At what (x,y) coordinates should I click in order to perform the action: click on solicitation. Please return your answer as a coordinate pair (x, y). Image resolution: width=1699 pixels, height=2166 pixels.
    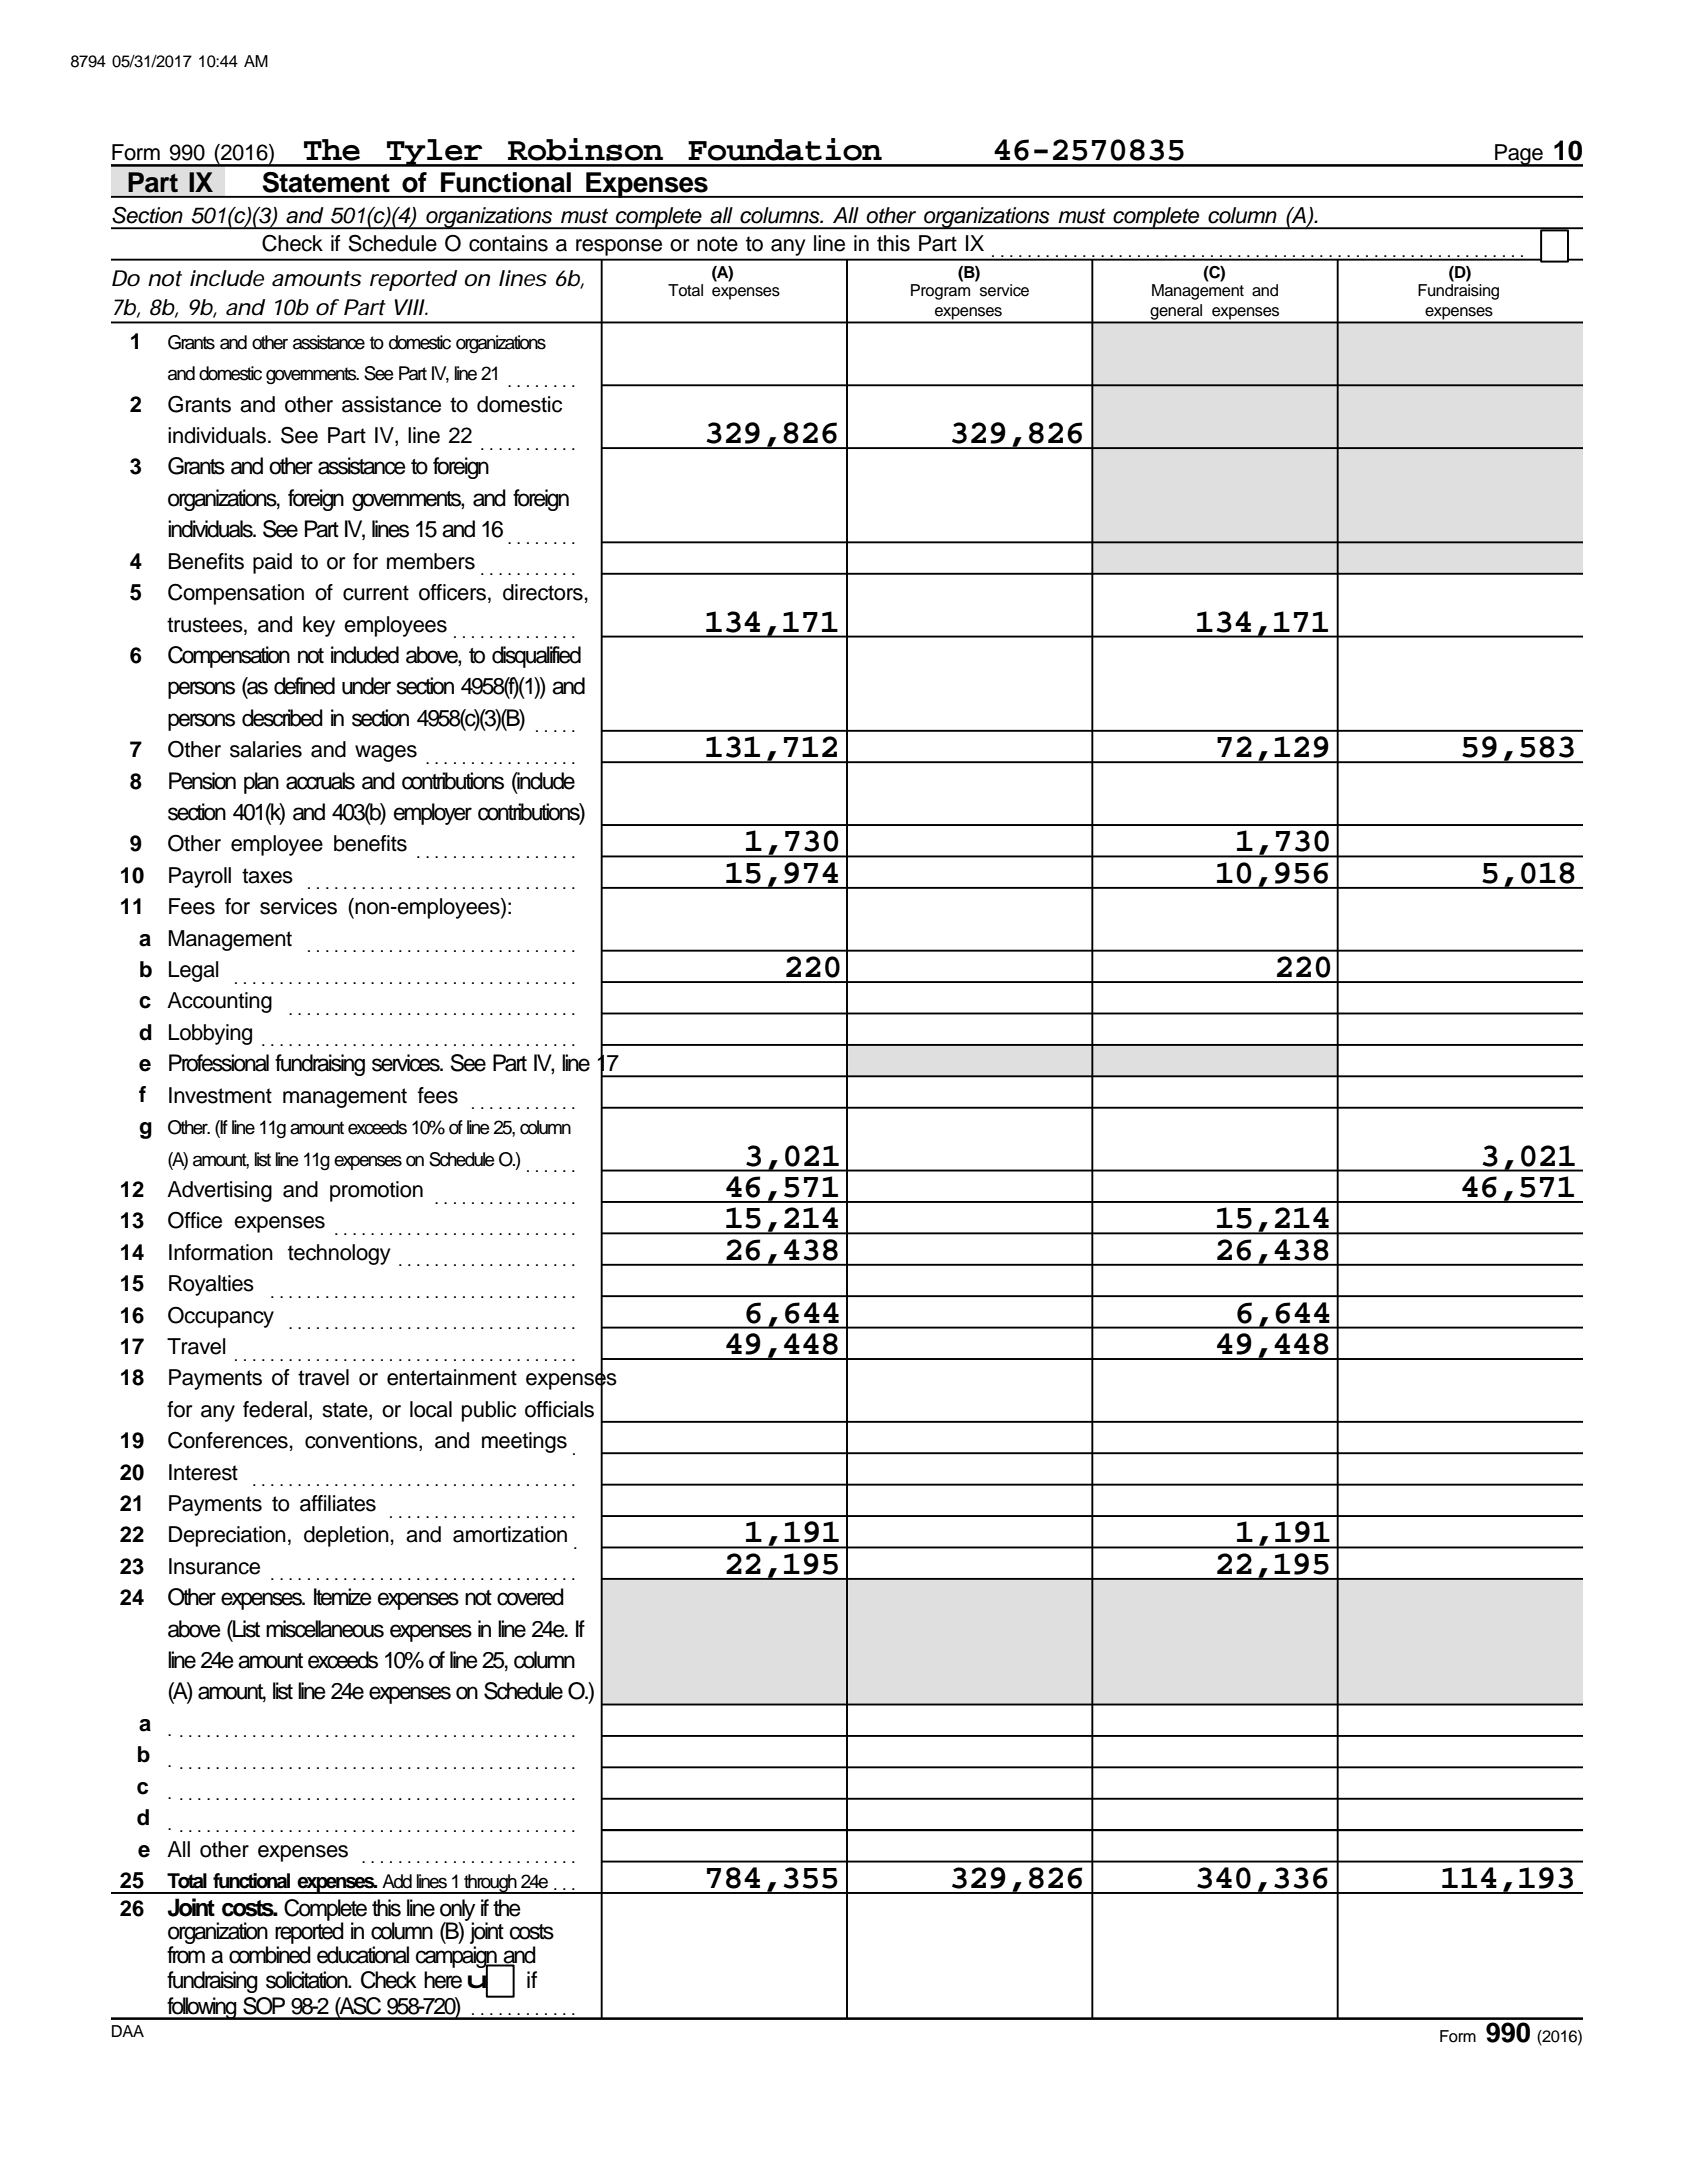
    Looking at the image, I should click on (308, 1980).
